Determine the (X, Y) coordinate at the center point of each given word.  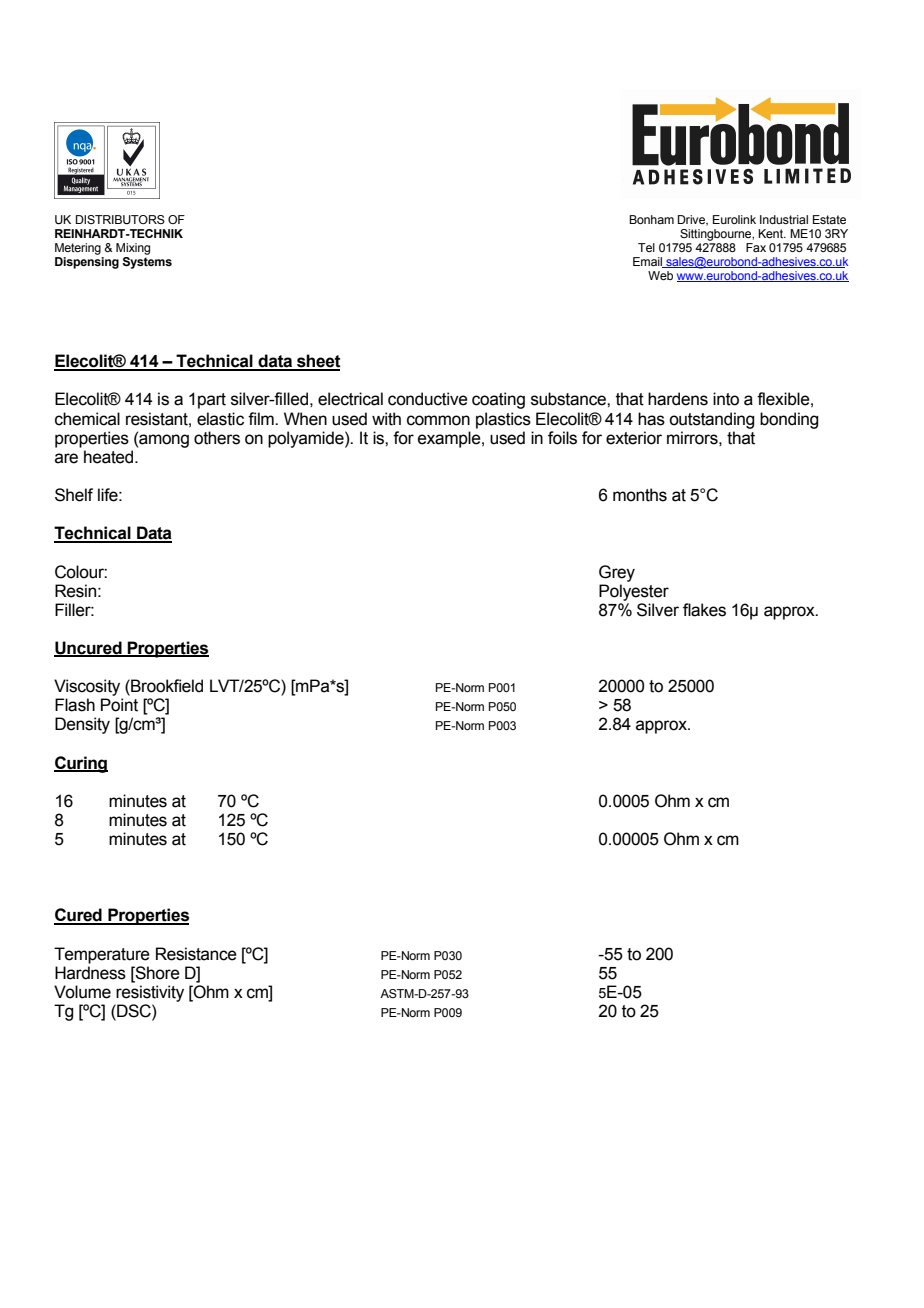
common (438, 420)
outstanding (711, 420)
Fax (756, 247)
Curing (81, 764)
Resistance (196, 954)
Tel (646, 247)
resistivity (150, 993)
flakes (704, 610)
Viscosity (87, 687)
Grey (617, 573)
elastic (220, 419)
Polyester (634, 592)
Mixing (133, 249)
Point (119, 705)
